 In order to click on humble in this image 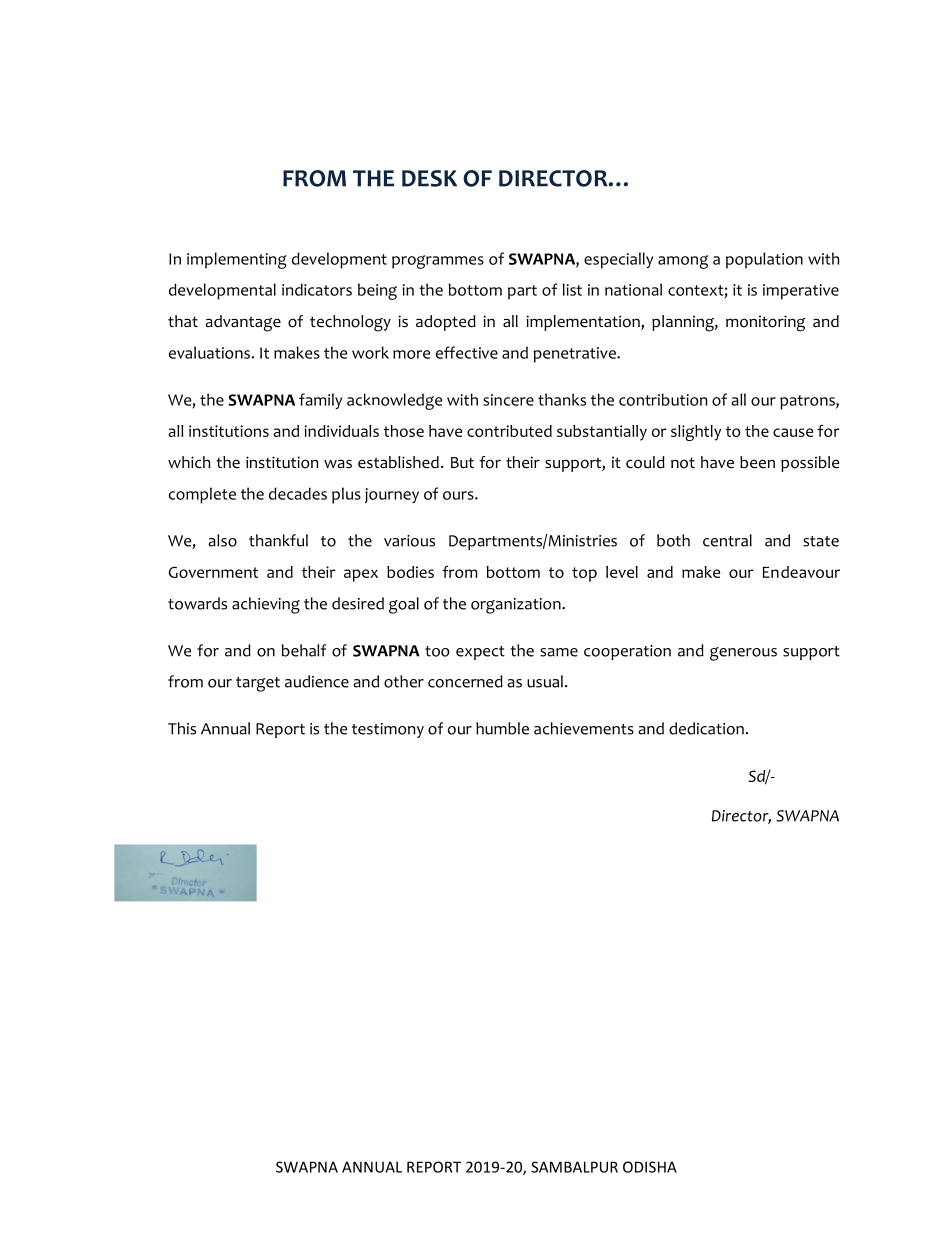, I will do `click(502, 728)`.
